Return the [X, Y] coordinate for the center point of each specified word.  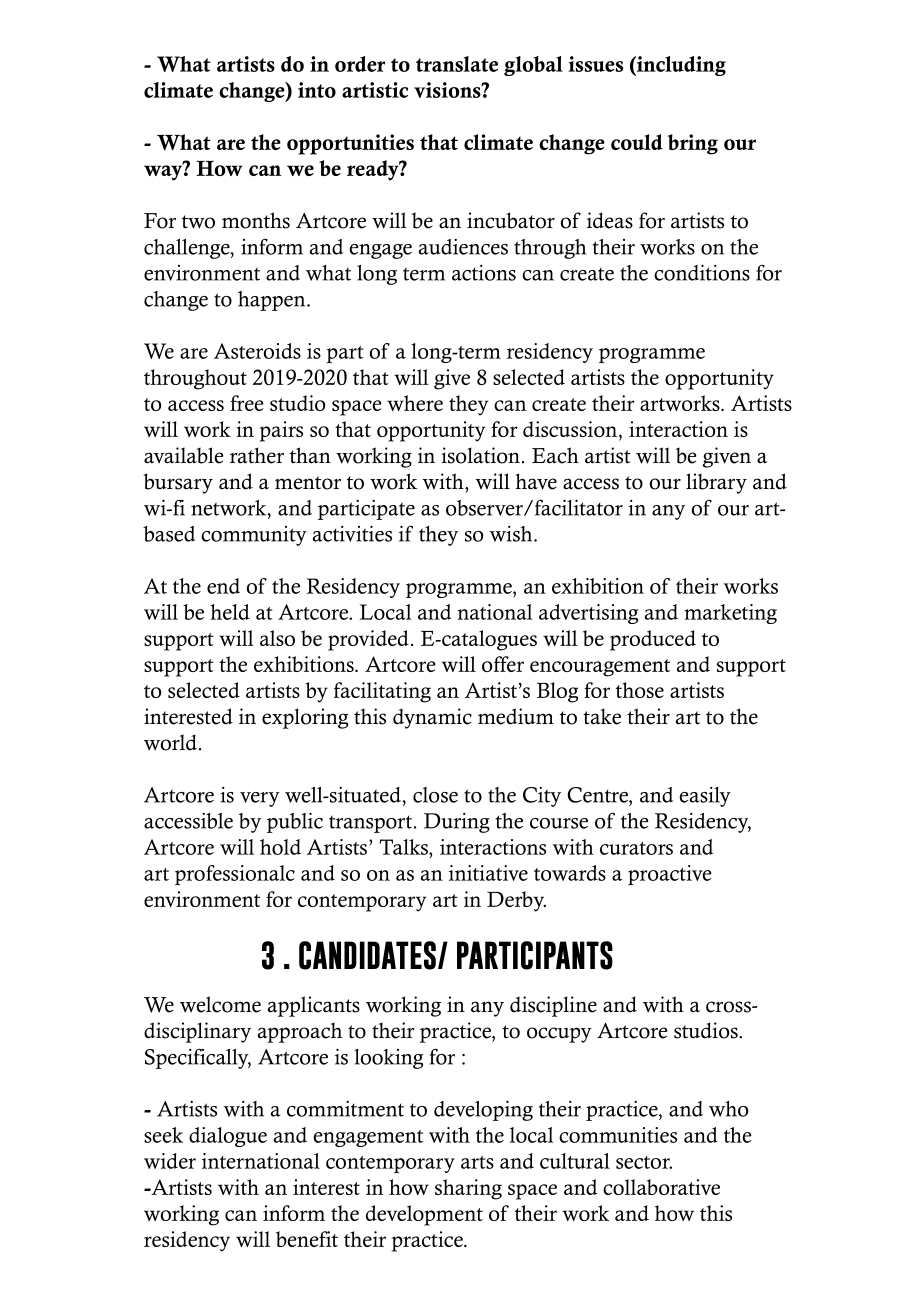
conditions [702, 272]
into [317, 90]
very [260, 799]
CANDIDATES [367, 955]
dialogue [228, 1137]
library [716, 483]
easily [705, 797]
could [637, 142]
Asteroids [257, 351]
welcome [220, 1004]
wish [512, 534]
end [223, 586]
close [435, 795]
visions [448, 90]
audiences [463, 247]
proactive [670, 875]
